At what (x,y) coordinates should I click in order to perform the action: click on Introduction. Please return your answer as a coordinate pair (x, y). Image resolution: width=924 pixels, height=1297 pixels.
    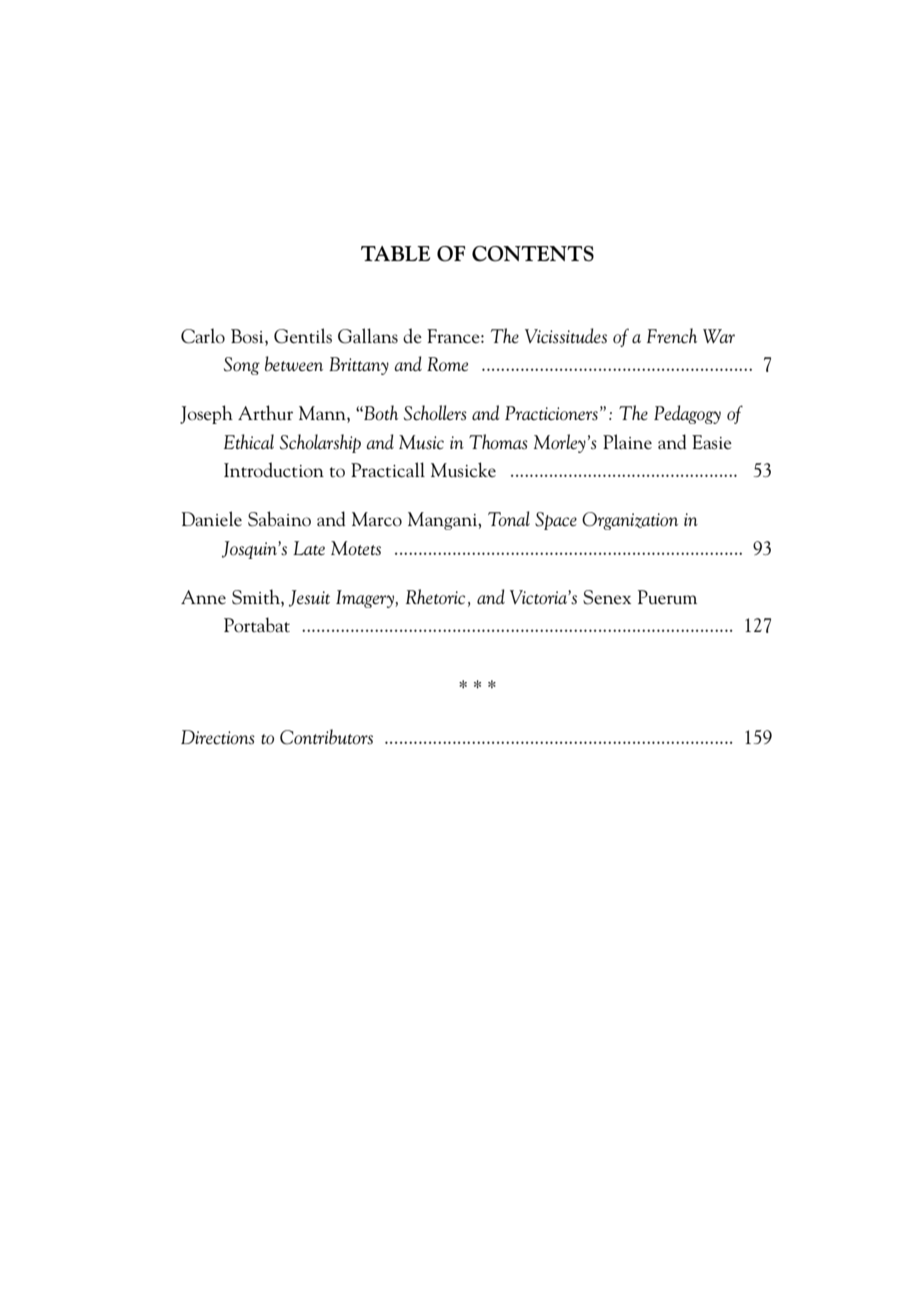
    Looking at the image, I should click on (274, 470).
